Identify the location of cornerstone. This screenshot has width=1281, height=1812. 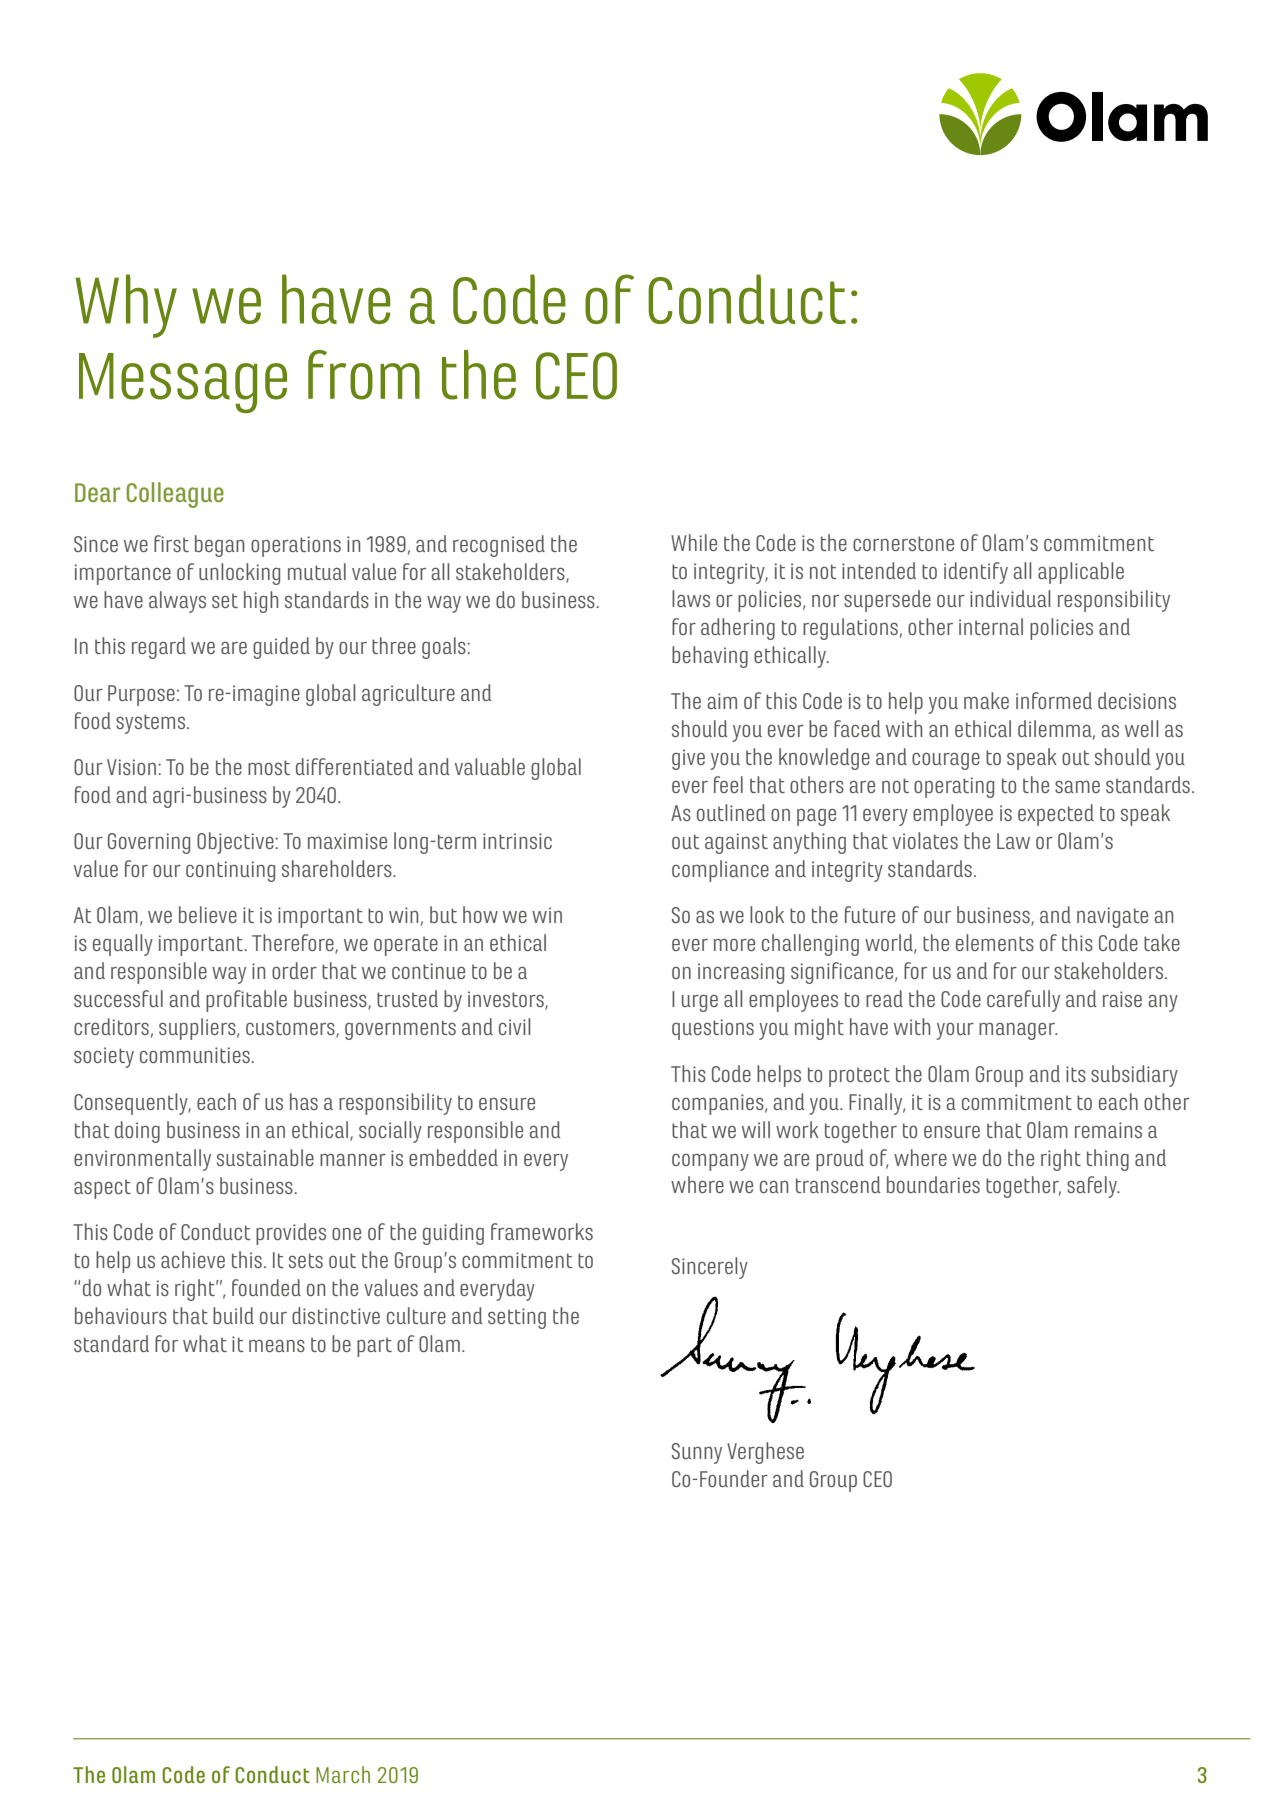
(903, 543).
